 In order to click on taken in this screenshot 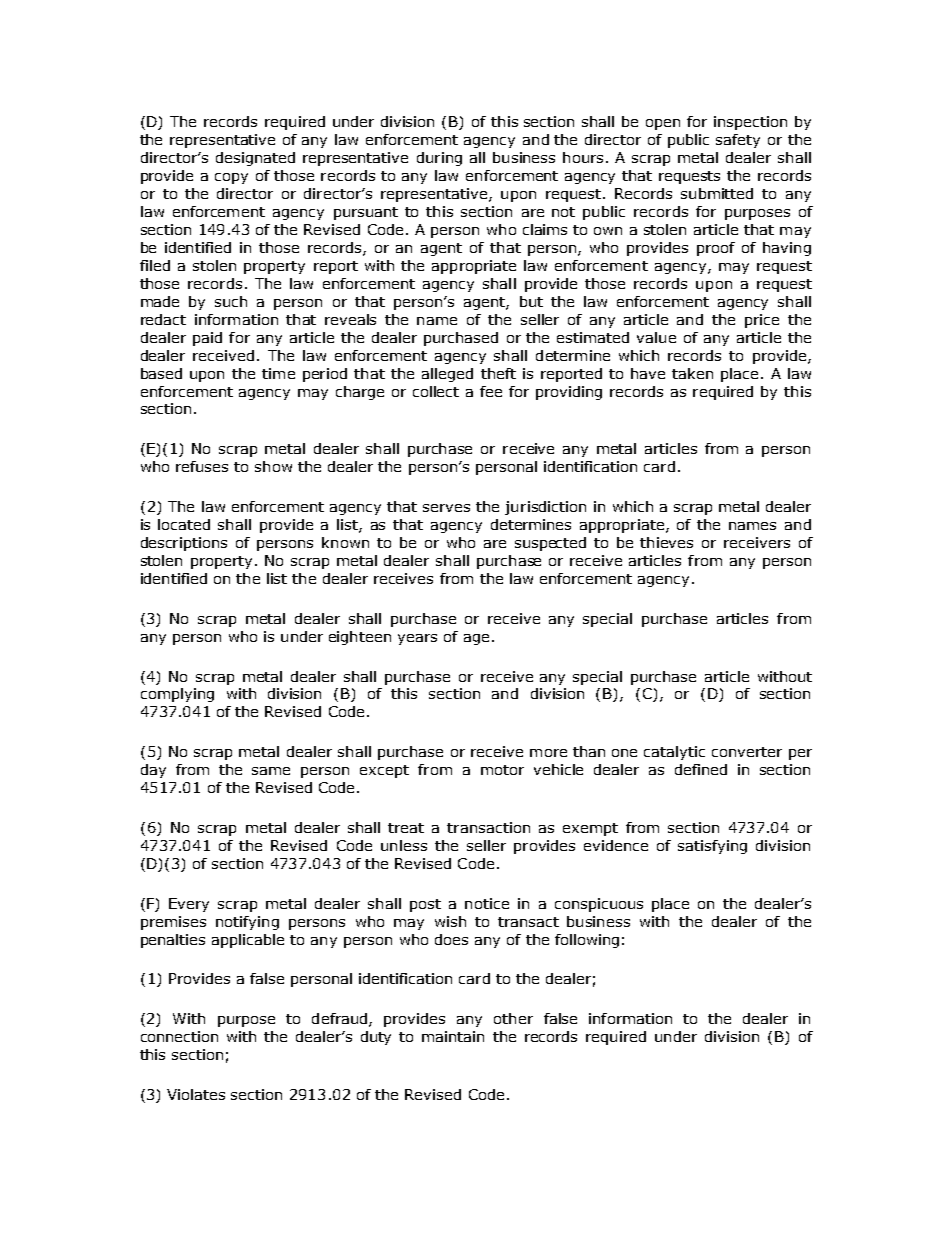, I will do `click(692, 373)`.
